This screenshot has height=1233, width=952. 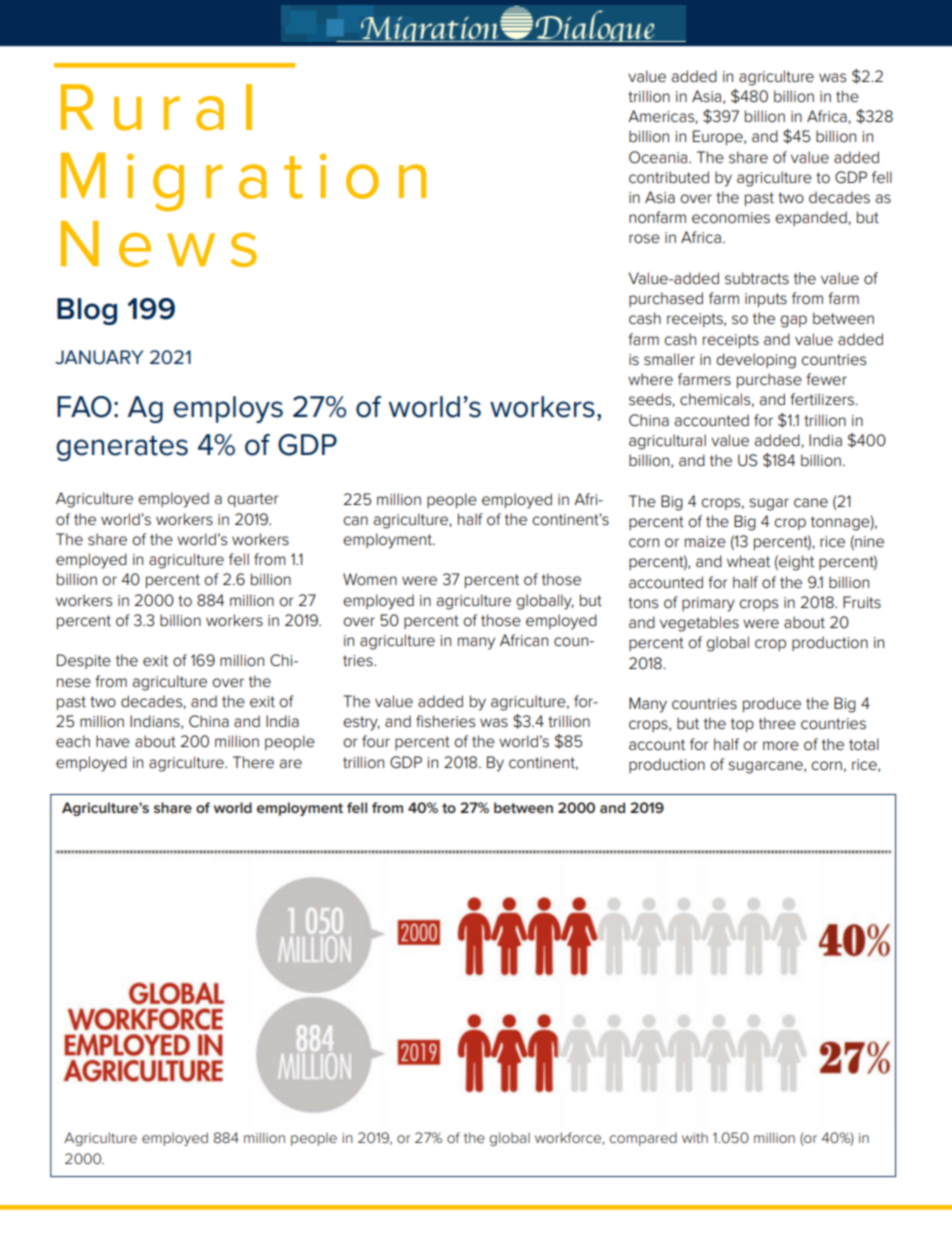 What do you see at coordinates (84, 661) in the screenshot?
I see `Despite` at bounding box center [84, 661].
